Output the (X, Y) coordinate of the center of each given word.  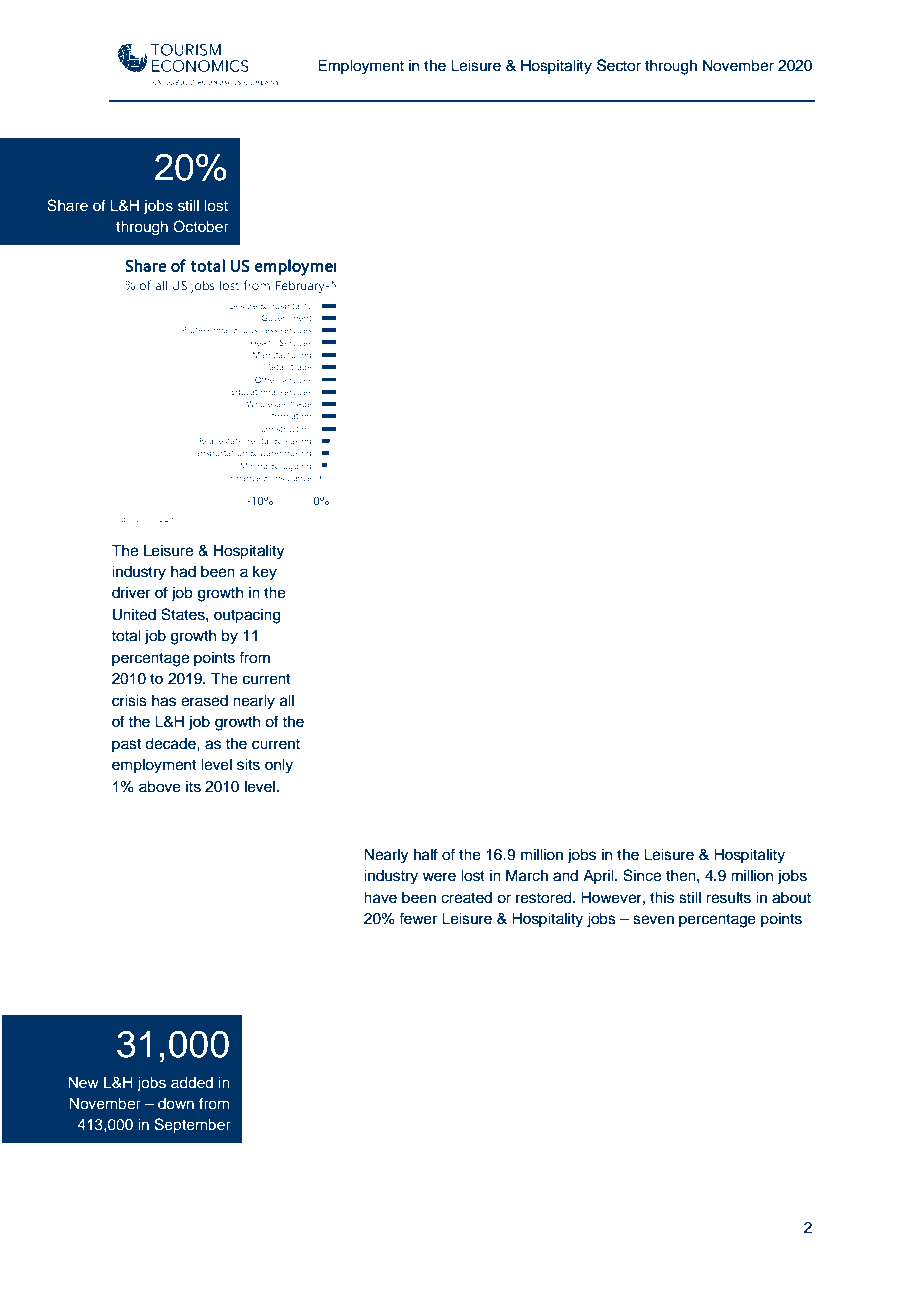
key (265, 573)
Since (642, 875)
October (201, 226)
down (176, 1103)
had (183, 571)
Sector (619, 65)
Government (286, 317)
